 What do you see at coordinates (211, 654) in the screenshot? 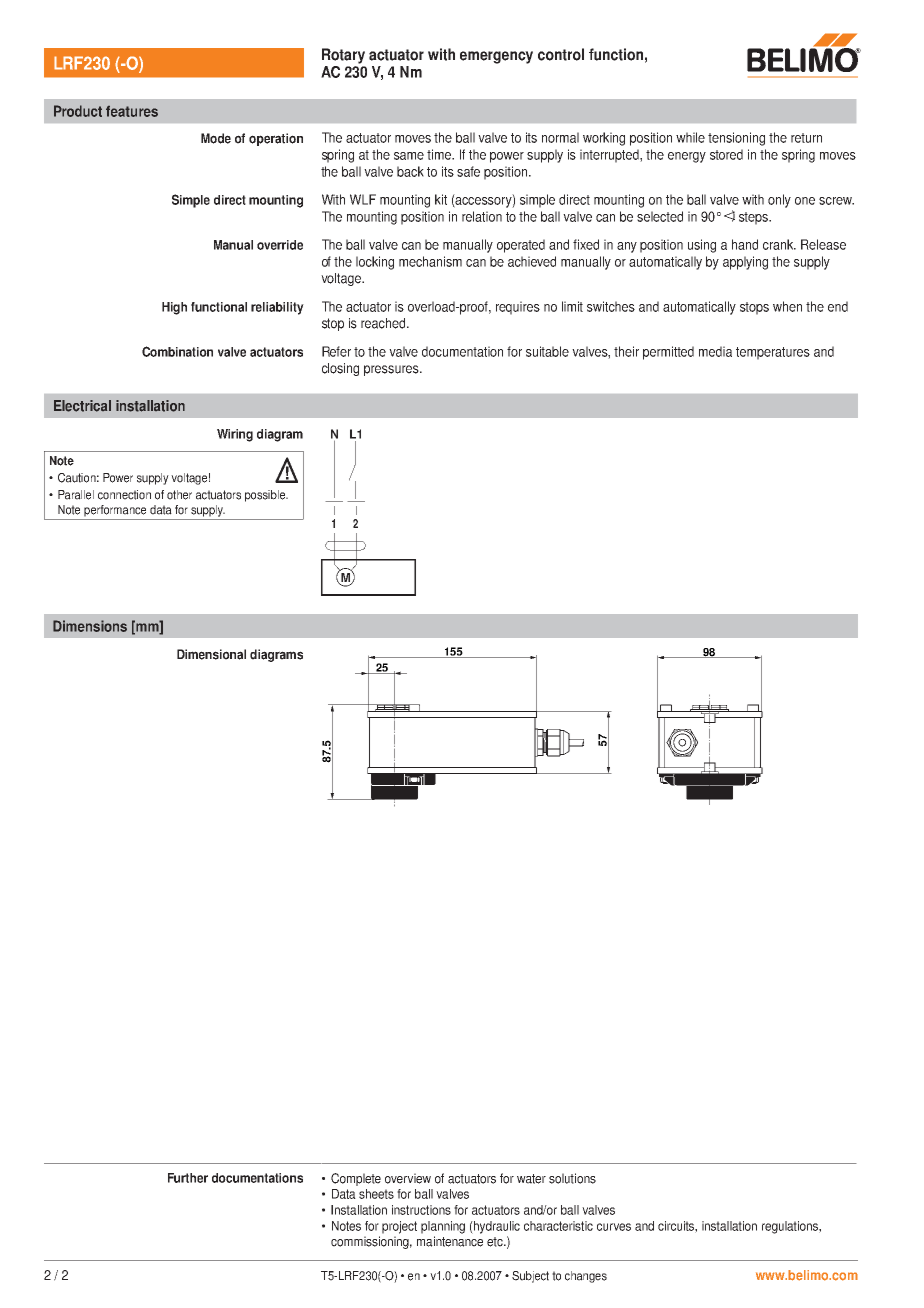
I see `Dimensional` at bounding box center [211, 654].
